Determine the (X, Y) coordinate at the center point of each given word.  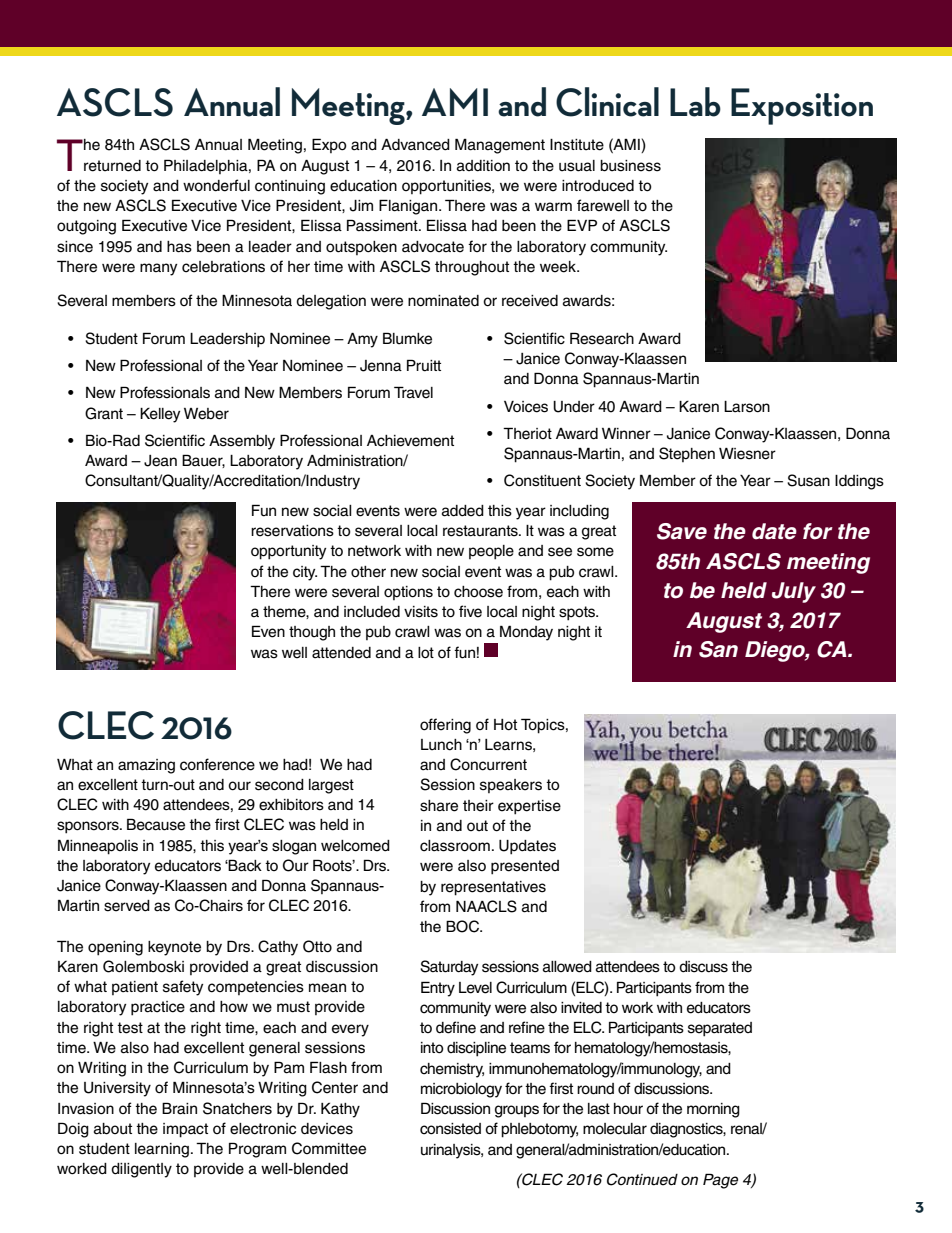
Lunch (441, 745)
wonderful (216, 185)
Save (682, 531)
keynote (174, 948)
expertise (529, 807)
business (630, 166)
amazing (146, 766)
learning (162, 1150)
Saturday (449, 968)
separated (720, 1029)
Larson (747, 407)
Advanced (415, 145)
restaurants (481, 531)
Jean (160, 461)
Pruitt (424, 365)
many (158, 269)
